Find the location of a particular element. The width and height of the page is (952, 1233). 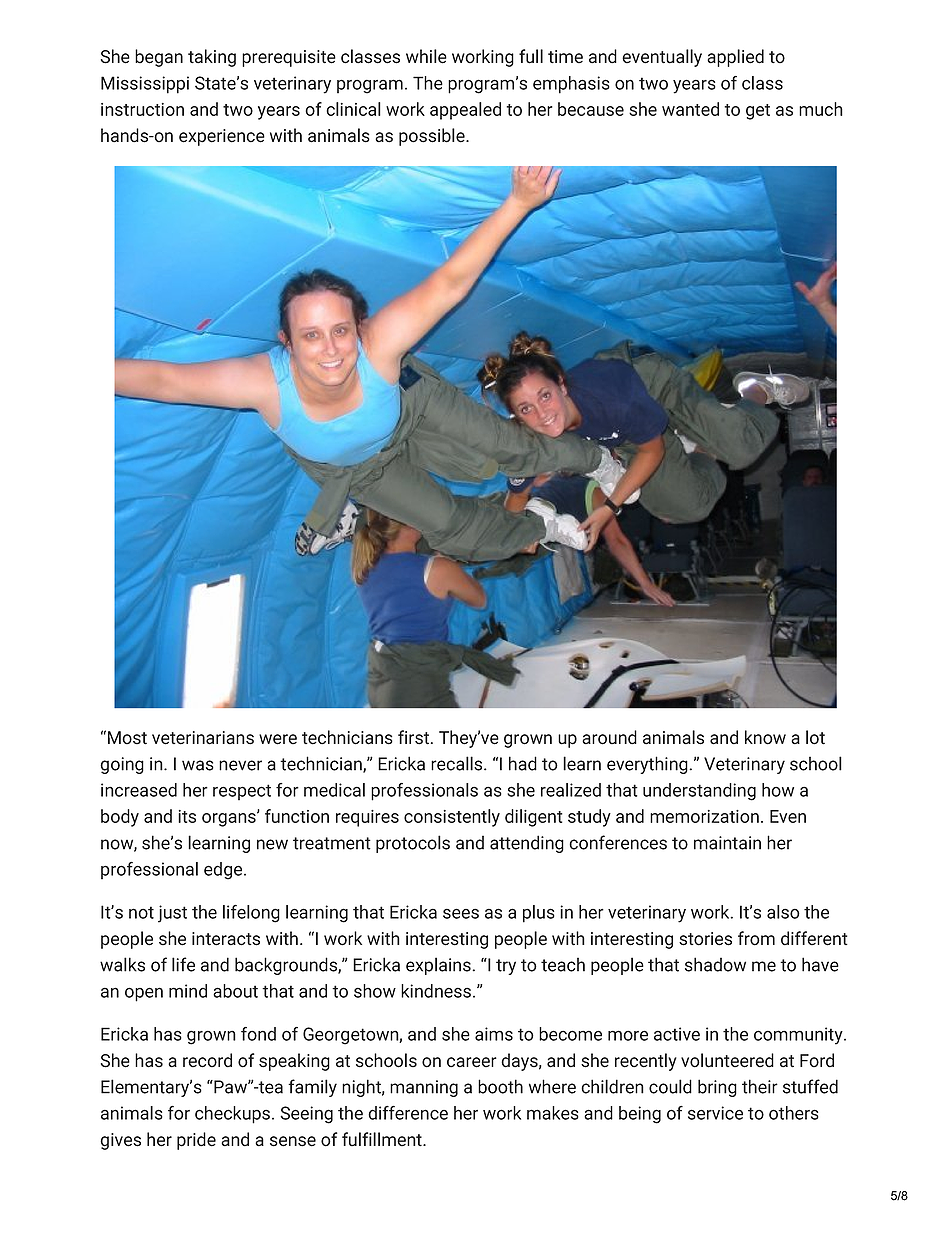

applied is located at coordinates (735, 58).
